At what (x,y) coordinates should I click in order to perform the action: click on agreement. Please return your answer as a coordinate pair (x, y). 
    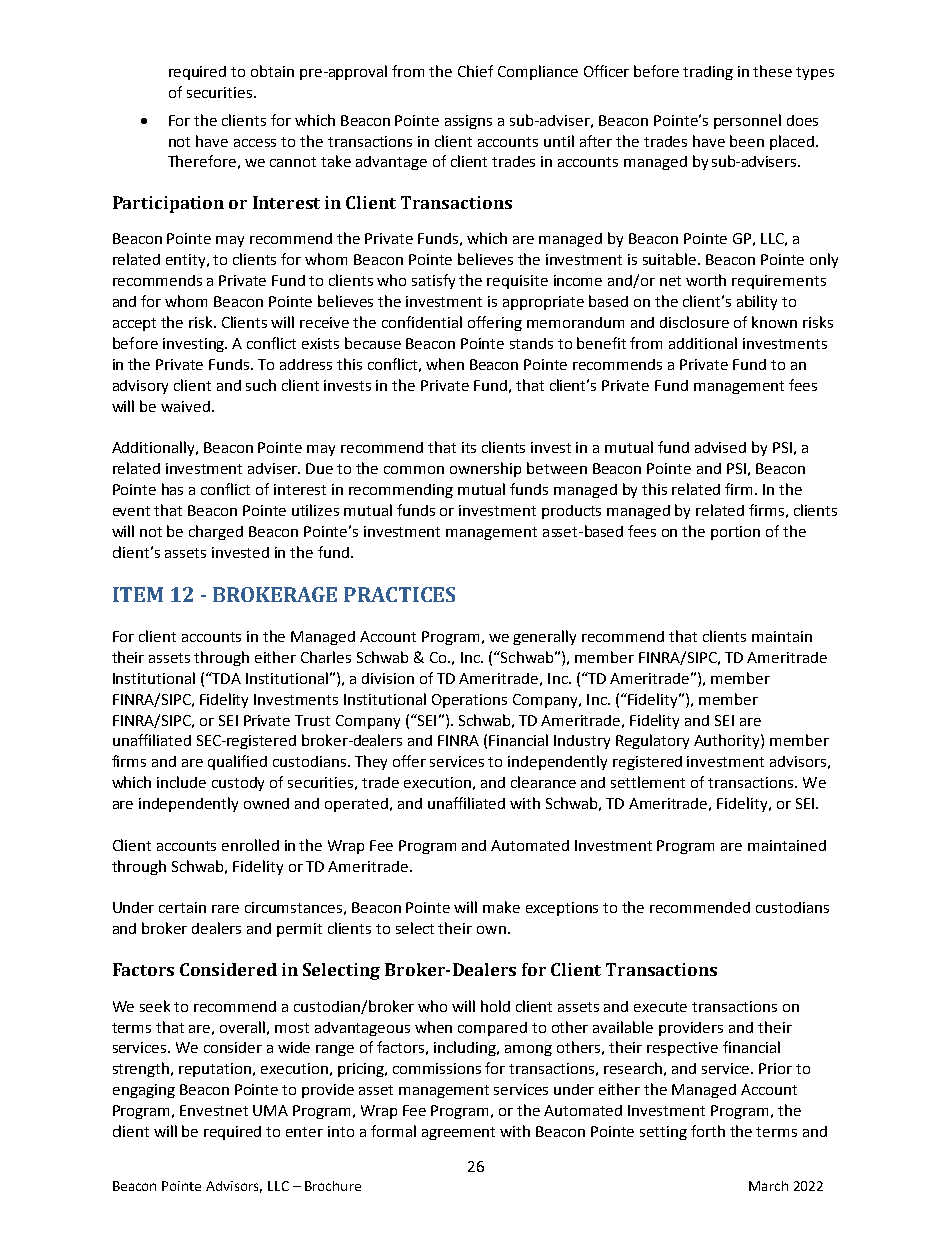
    Looking at the image, I should click on (458, 1133).
